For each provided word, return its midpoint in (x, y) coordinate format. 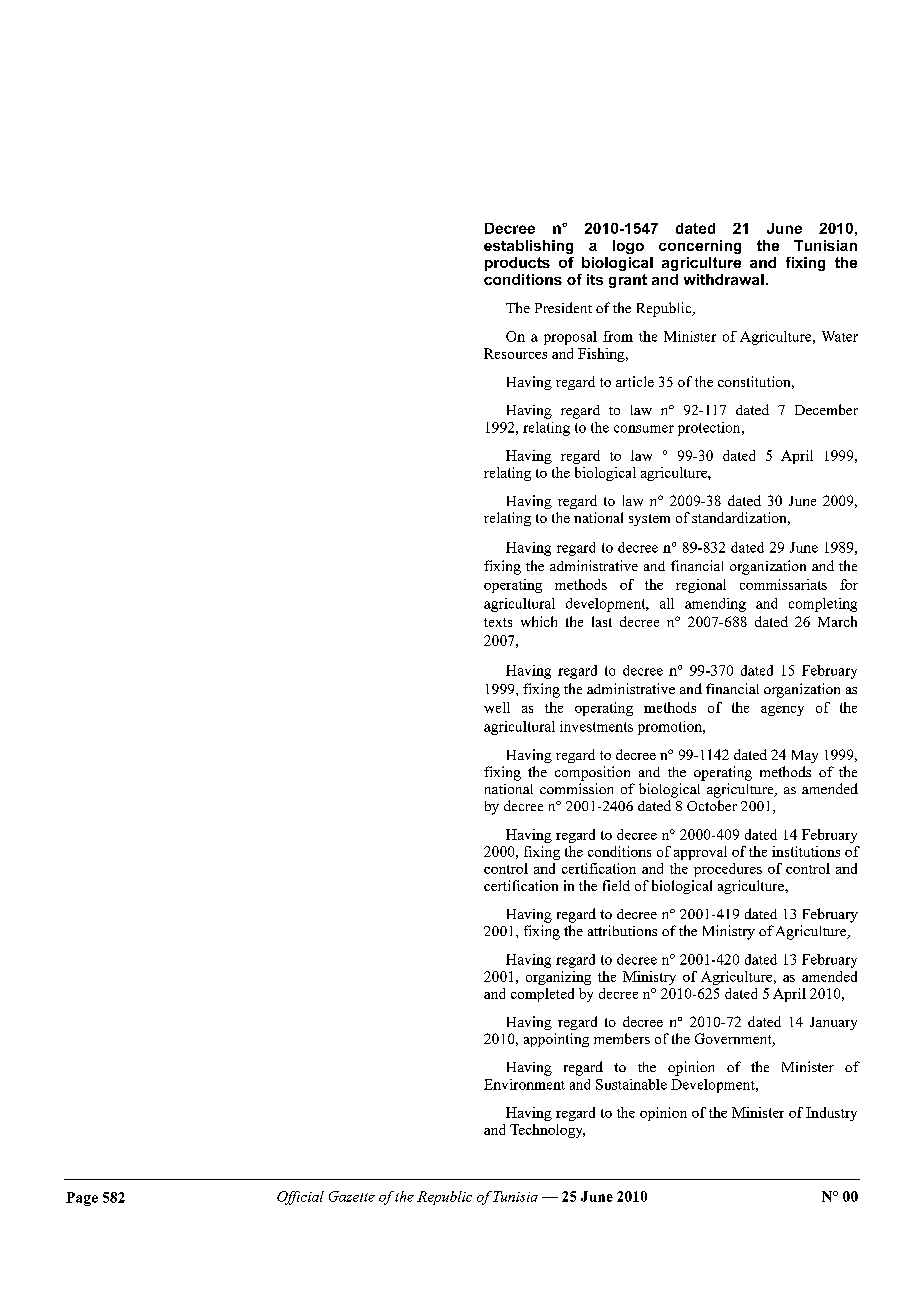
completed (542, 995)
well (497, 707)
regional (701, 586)
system (649, 520)
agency (782, 711)
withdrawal (724, 279)
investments (596, 726)
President (563, 307)
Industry (831, 1114)
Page (82, 1199)
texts (498, 622)
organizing (558, 978)
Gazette (352, 1196)
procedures (728, 870)
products (517, 264)
